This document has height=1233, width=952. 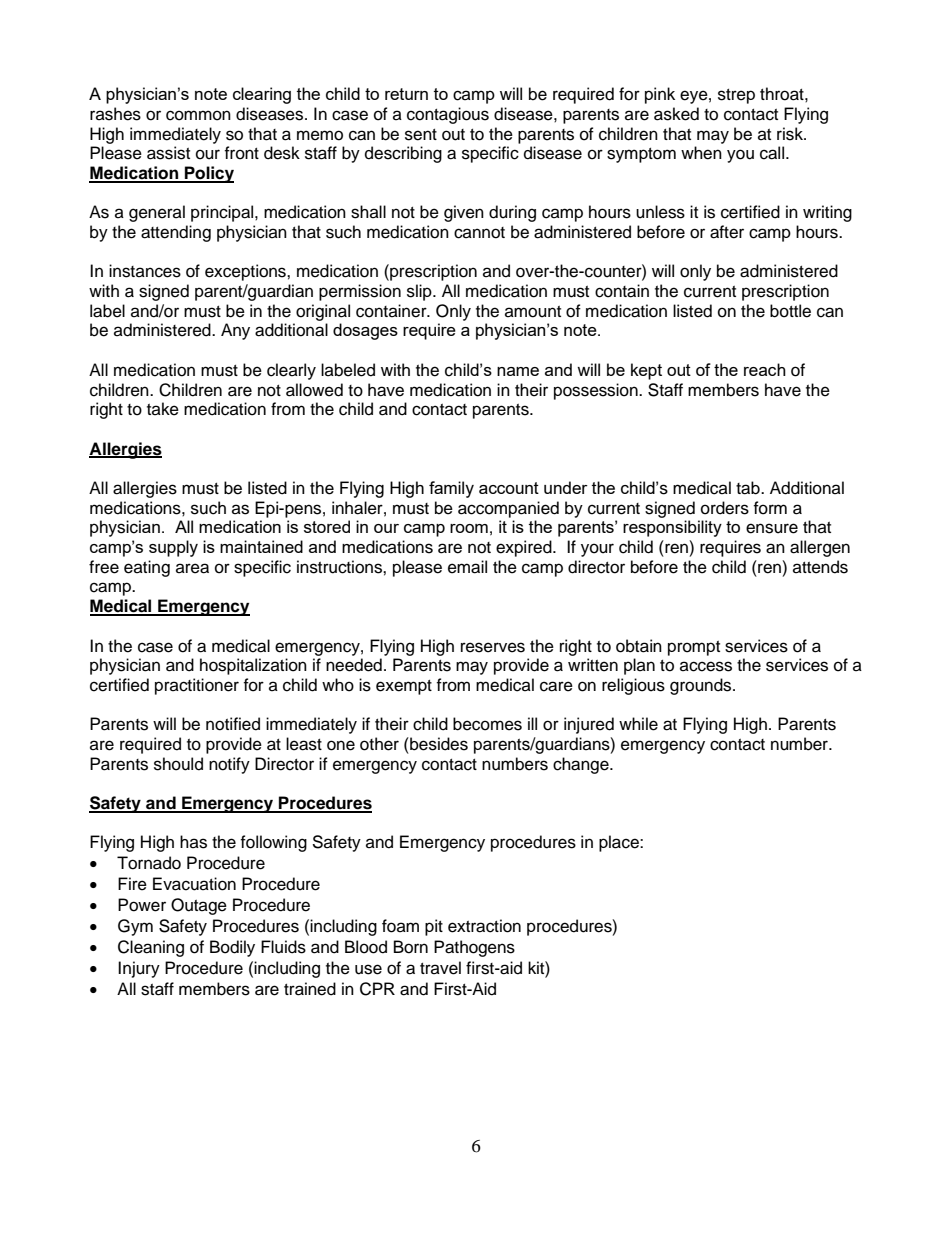 What do you see at coordinates (198, 115) in the document?
I see `common` at bounding box center [198, 115].
